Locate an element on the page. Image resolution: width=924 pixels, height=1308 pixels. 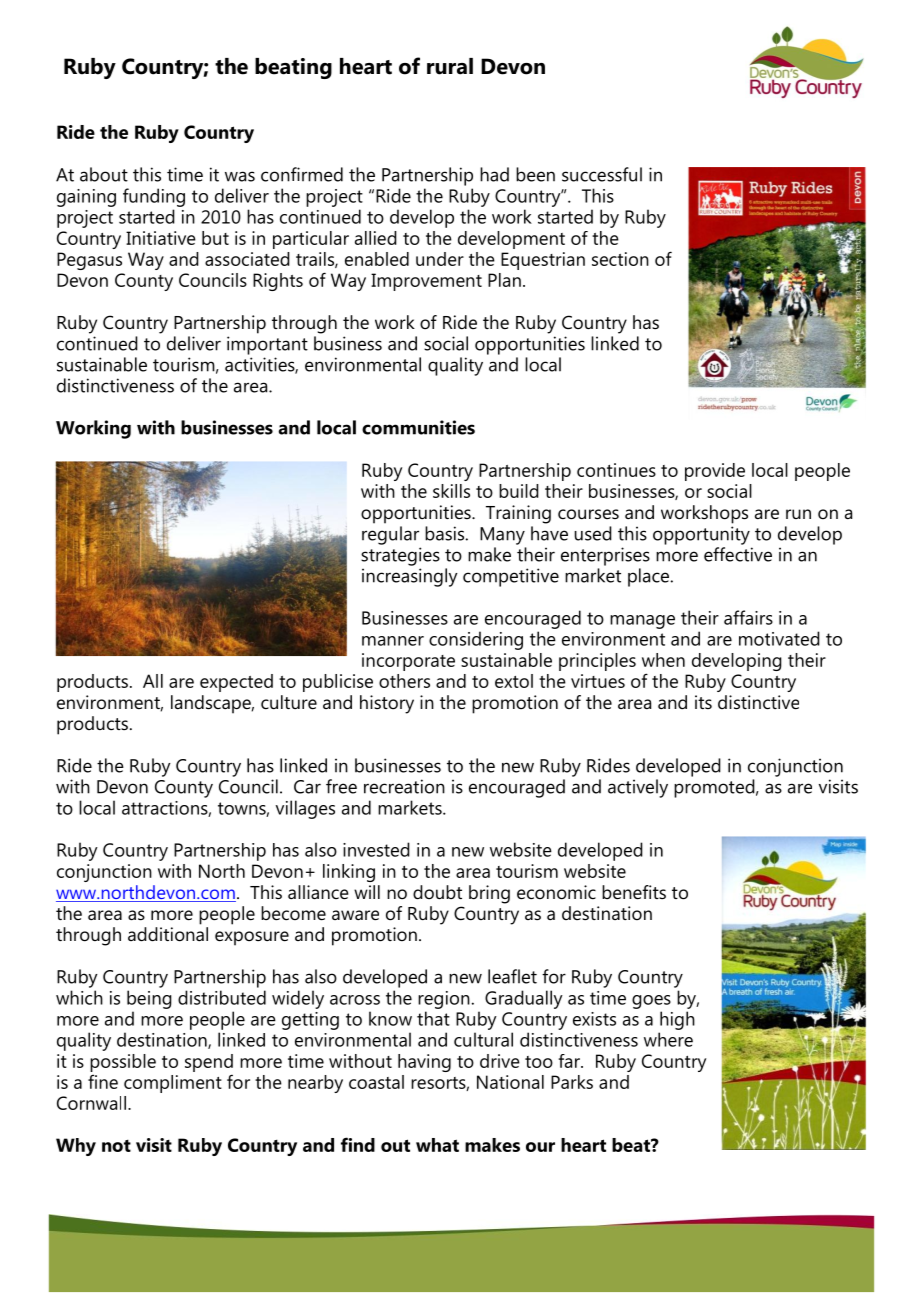
additional is located at coordinates (168, 934).
